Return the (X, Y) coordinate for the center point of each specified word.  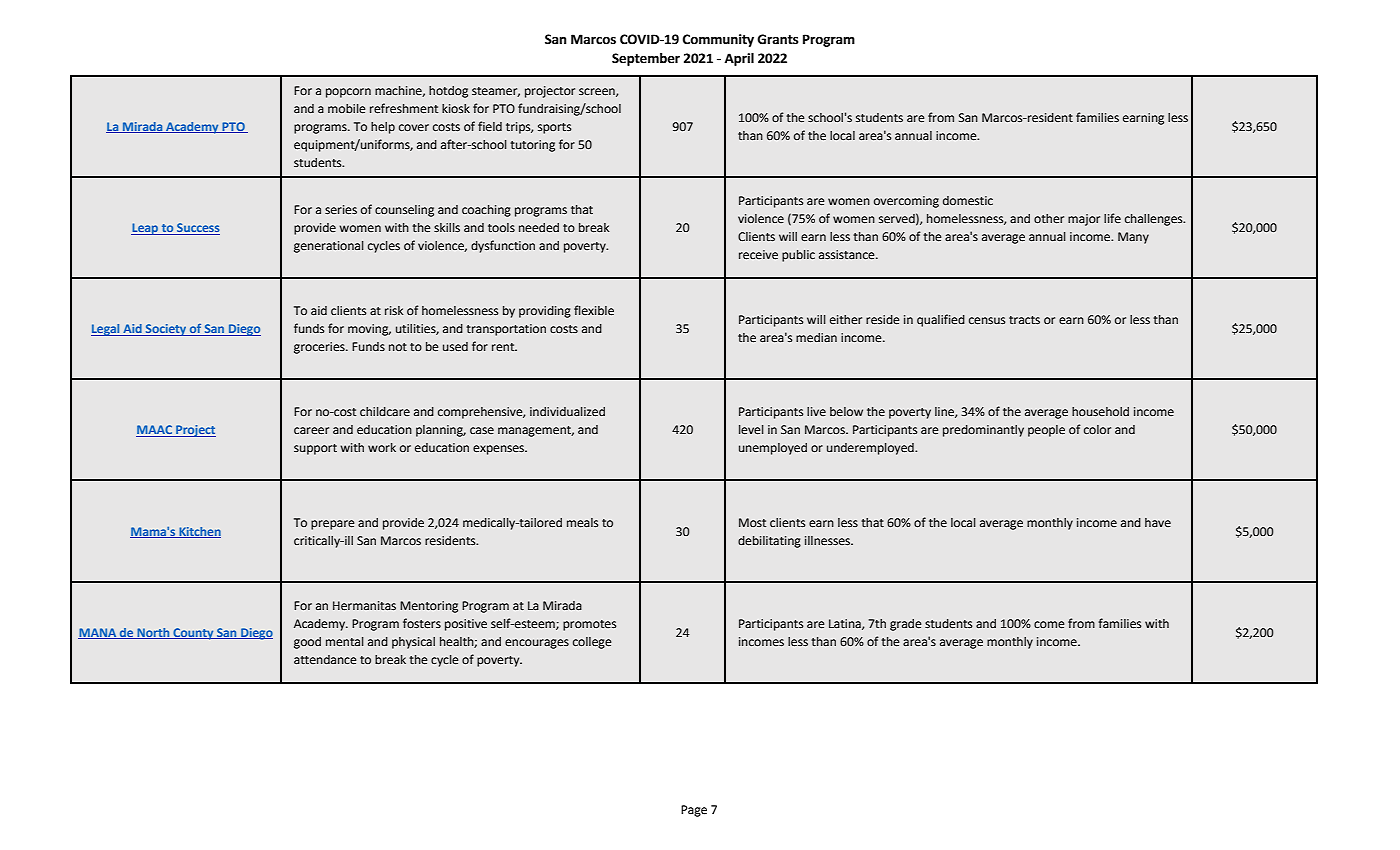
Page (694, 811)
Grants (778, 39)
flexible (594, 310)
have (1158, 522)
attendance (325, 660)
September (646, 59)
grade (906, 625)
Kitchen (199, 532)
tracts (1024, 320)
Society (166, 330)
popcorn (348, 93)
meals (582, 523)
